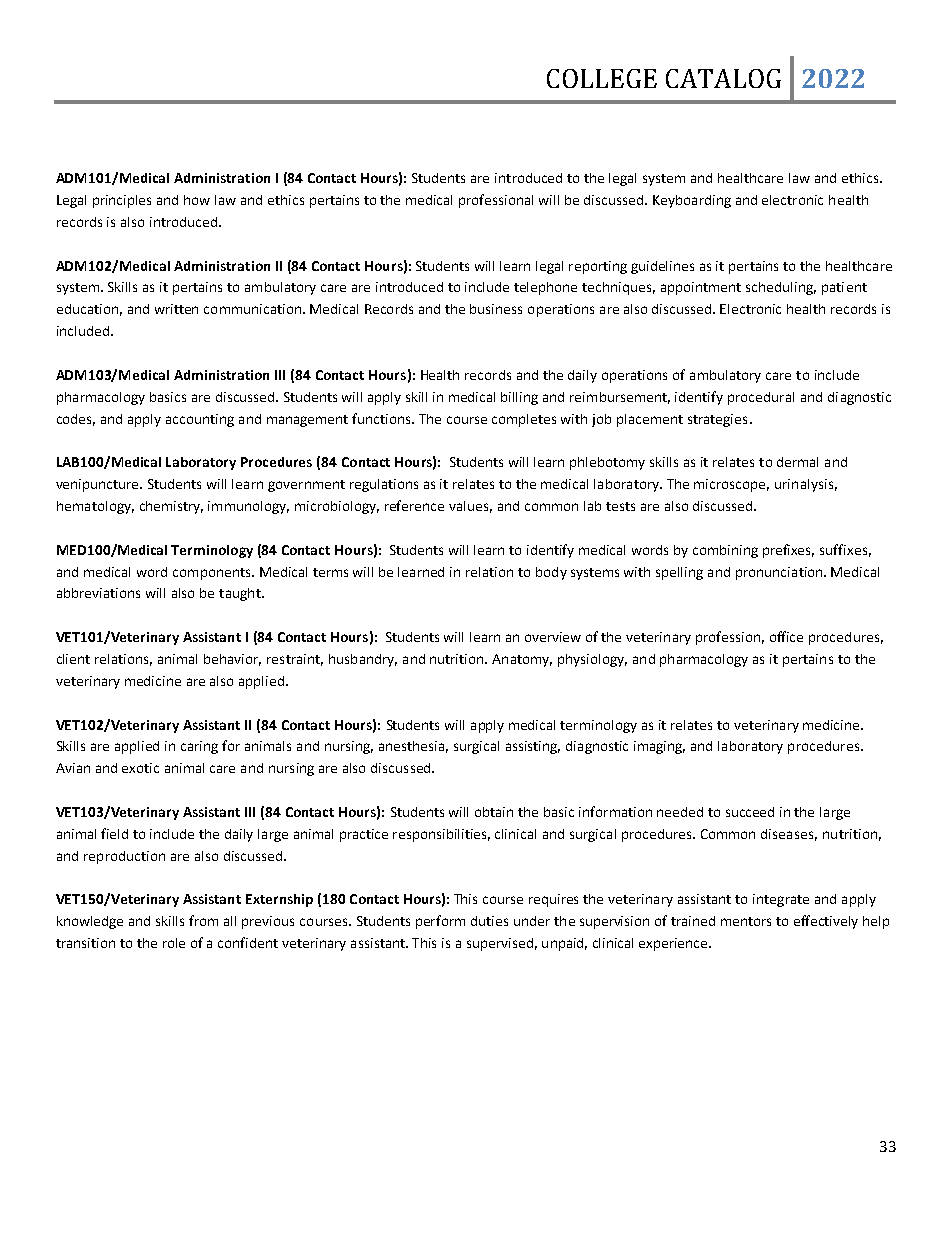 This screenshot has width=952, height=1233. What do you see at coordinates (171, 507) in the screenshot?
I see `chemistry` at bounding box center [171, 507].
